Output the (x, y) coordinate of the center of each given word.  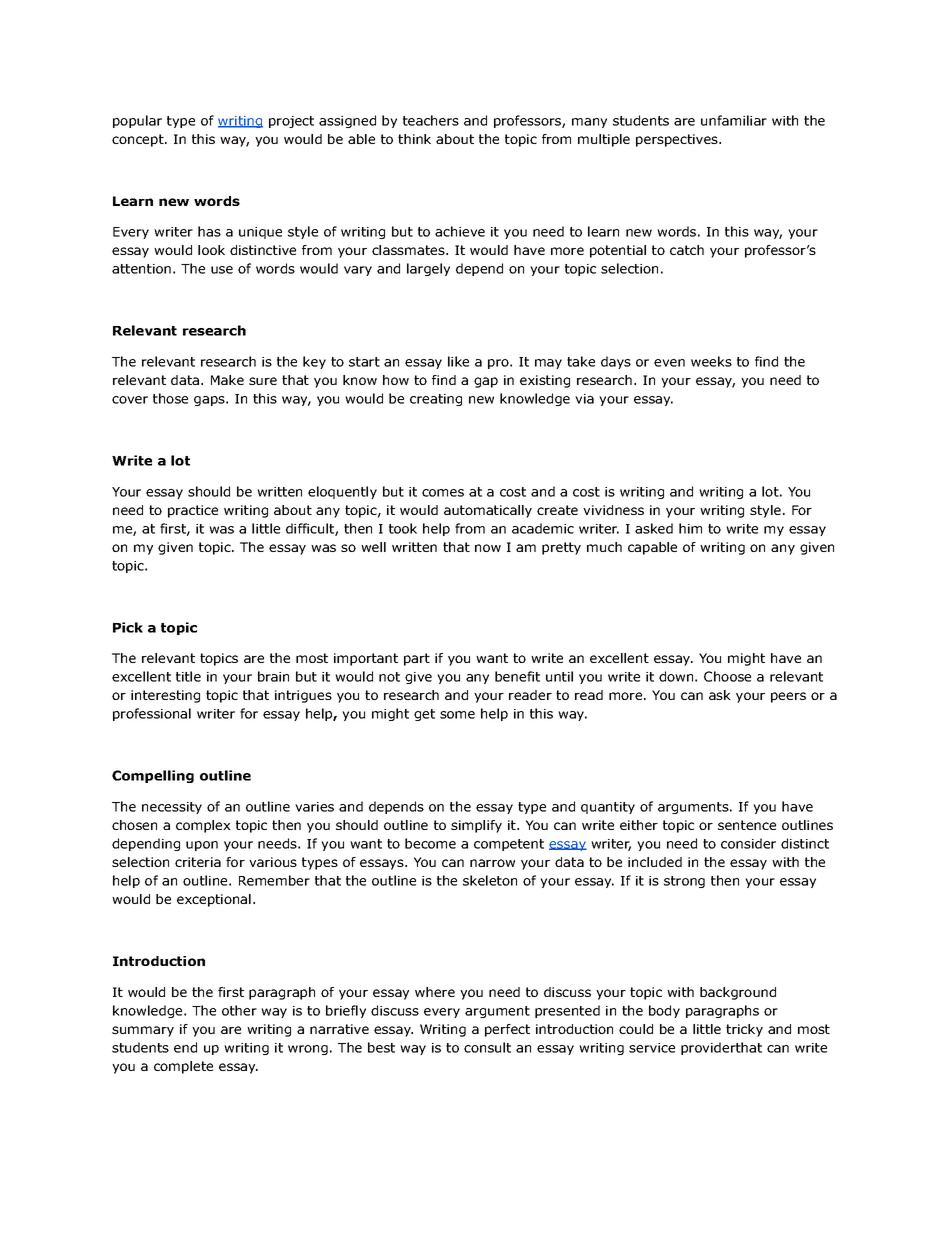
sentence (747, 825)
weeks (711, 361)
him (690, 528)
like (458, 361)
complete (183, 1067)
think (414, 139)
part (417, 659)
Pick (128, 627)
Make (227, 380)
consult (487, 1047)
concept (139, 140)
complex (203, 826)
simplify (476, 826)
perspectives (678, 140)
